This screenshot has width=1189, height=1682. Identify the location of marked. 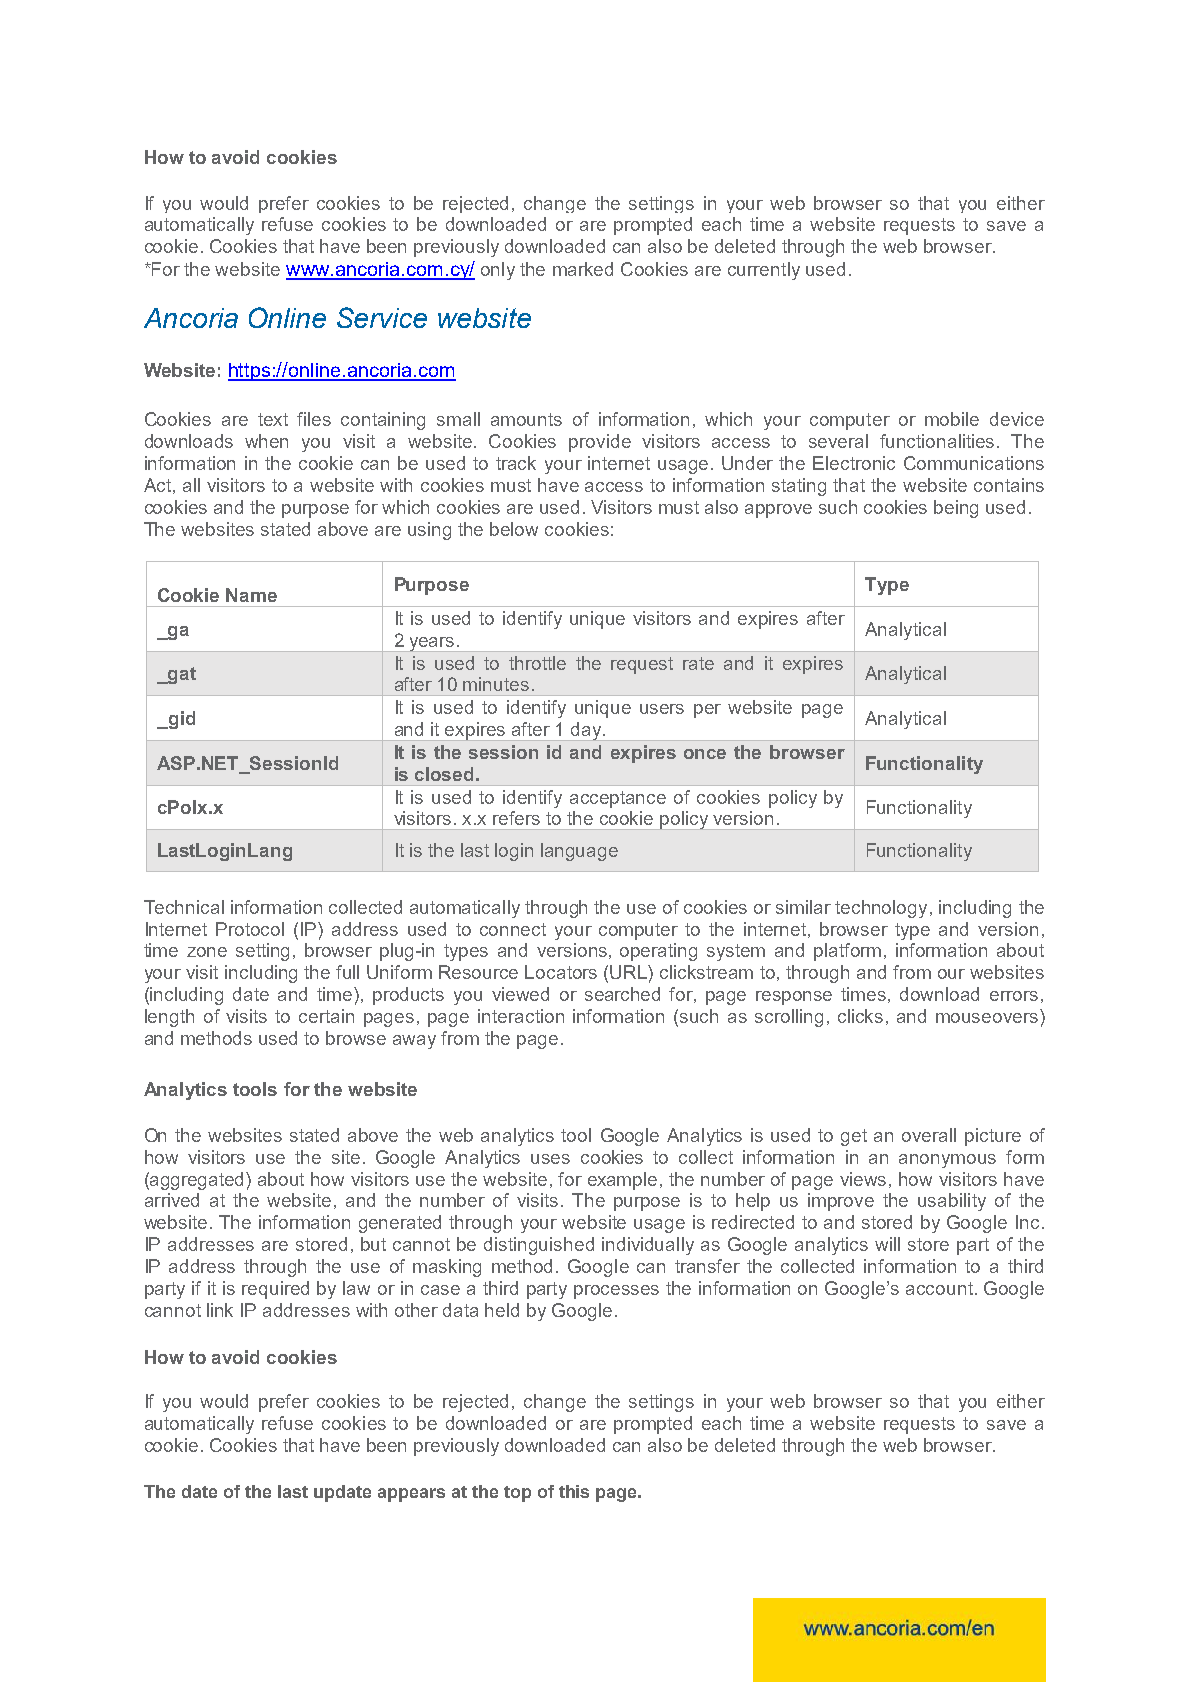
(583, 269).
